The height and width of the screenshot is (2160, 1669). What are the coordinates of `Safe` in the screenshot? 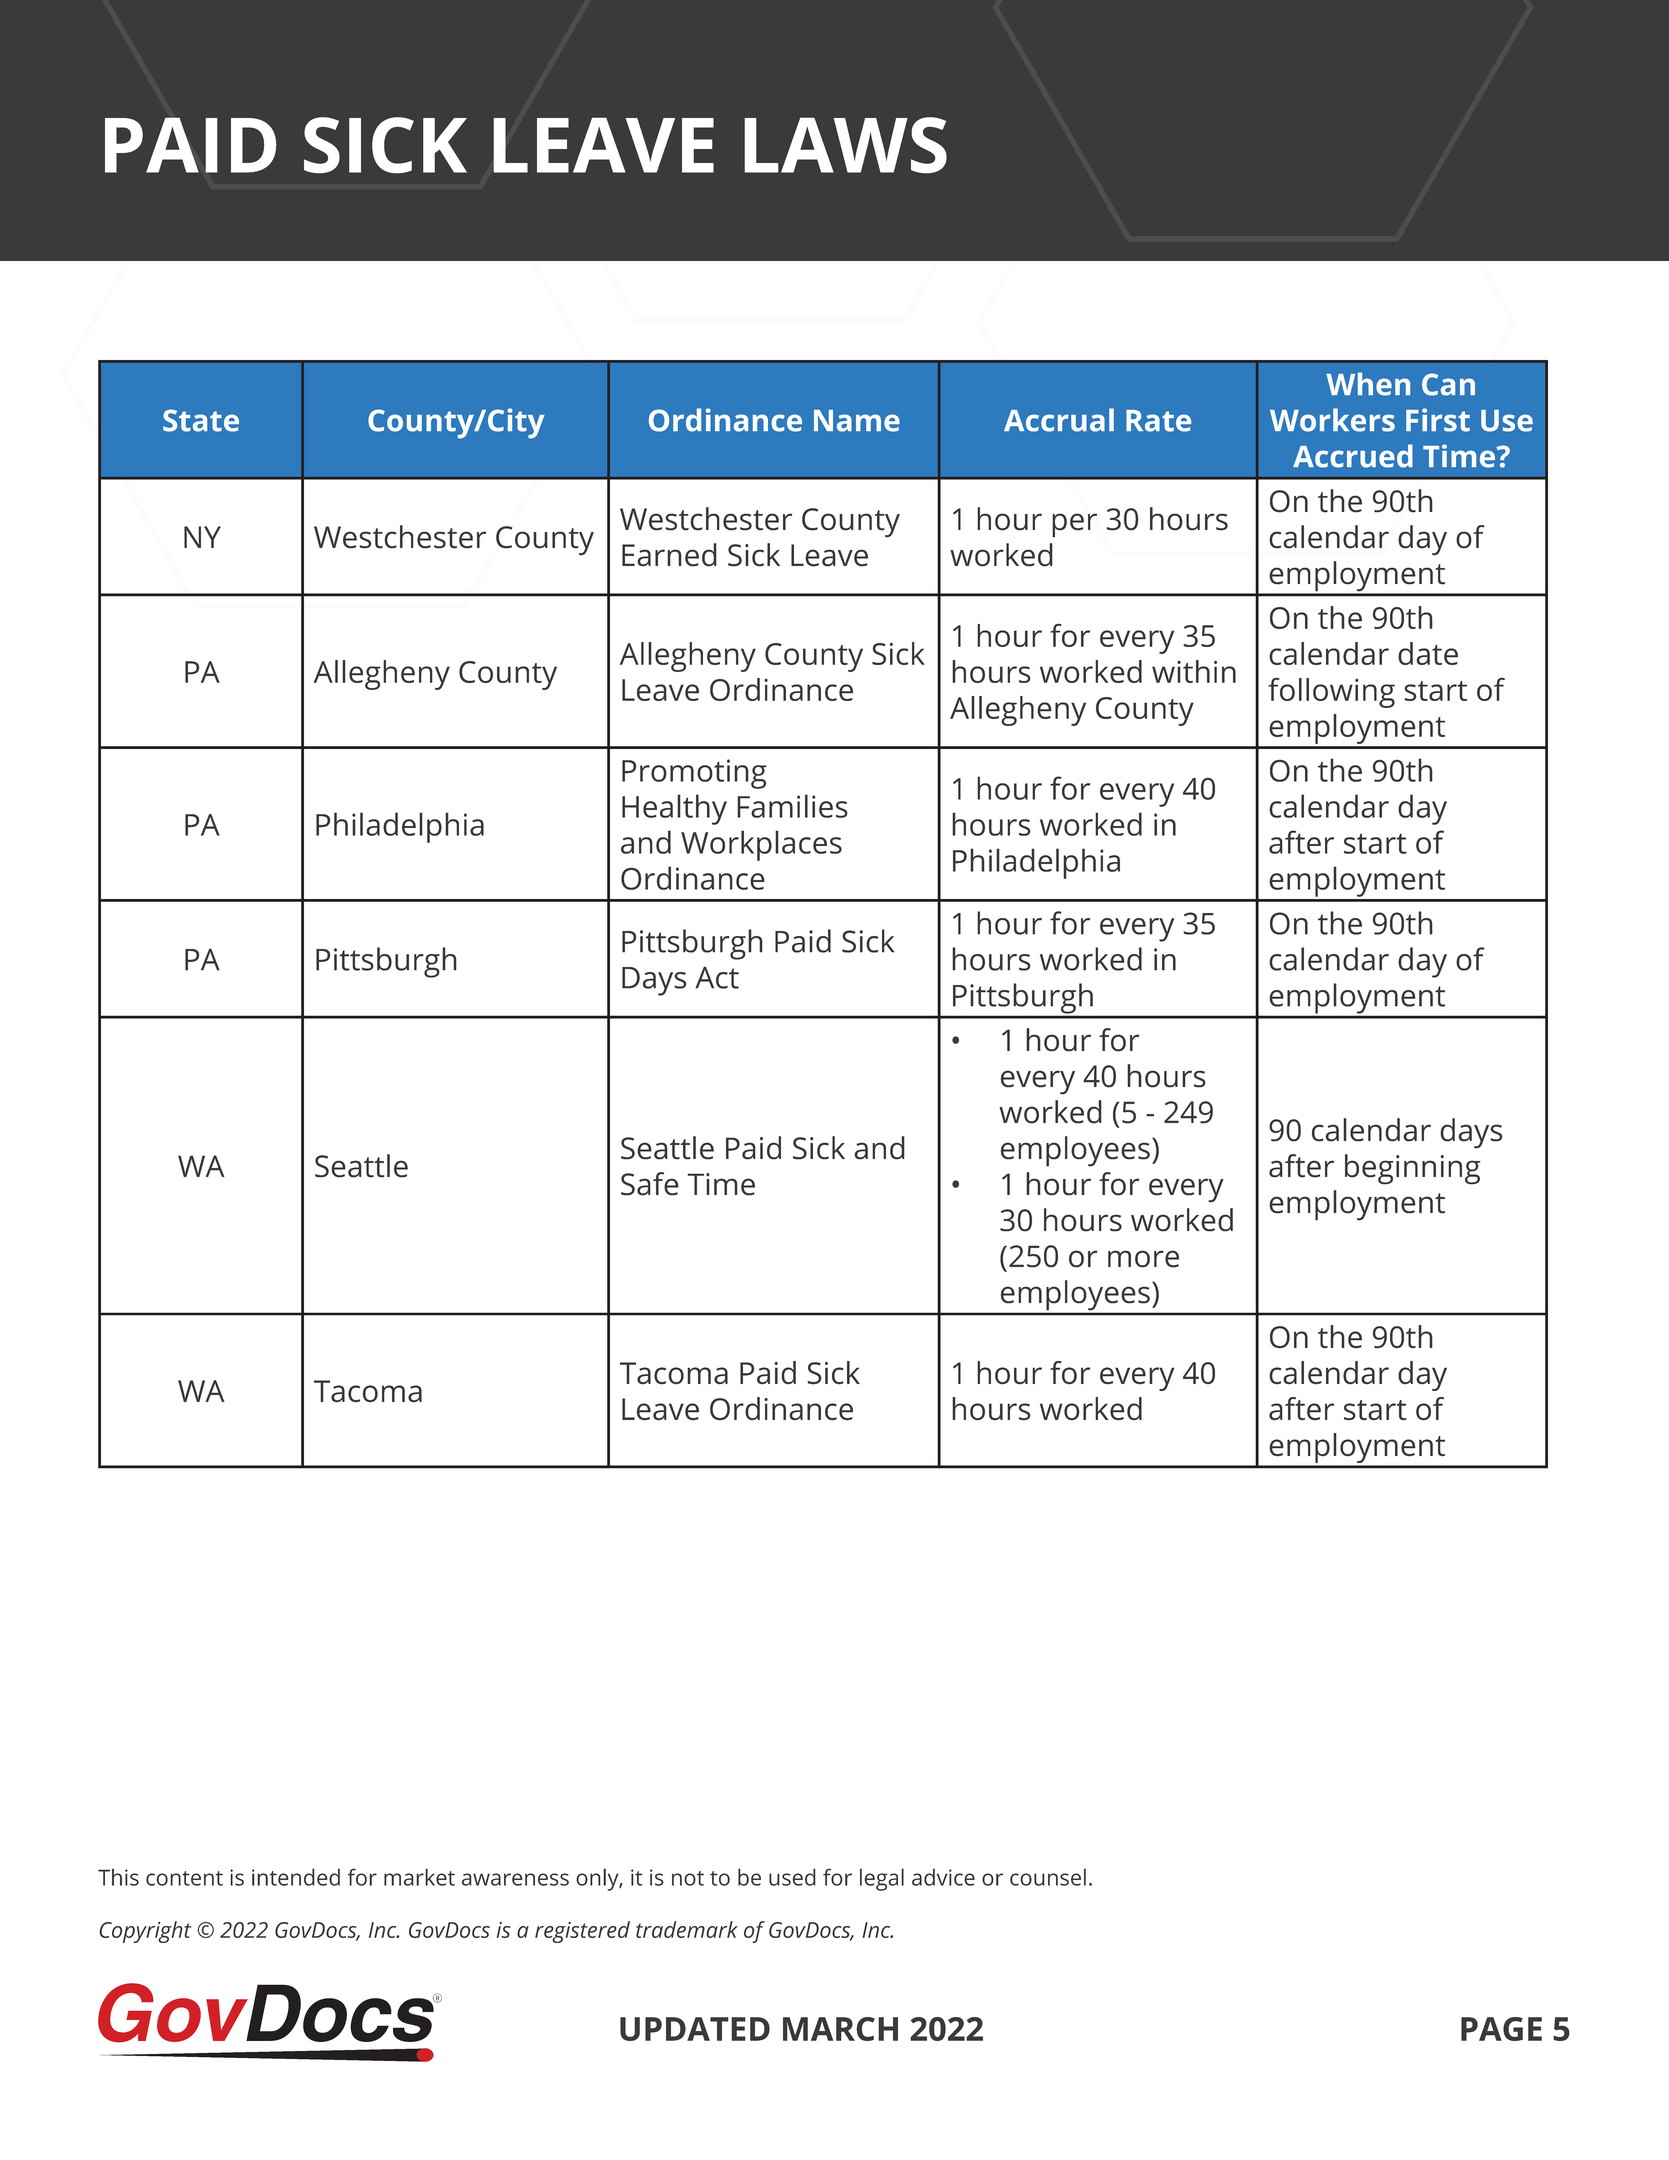 It's located at (650, 1184).
